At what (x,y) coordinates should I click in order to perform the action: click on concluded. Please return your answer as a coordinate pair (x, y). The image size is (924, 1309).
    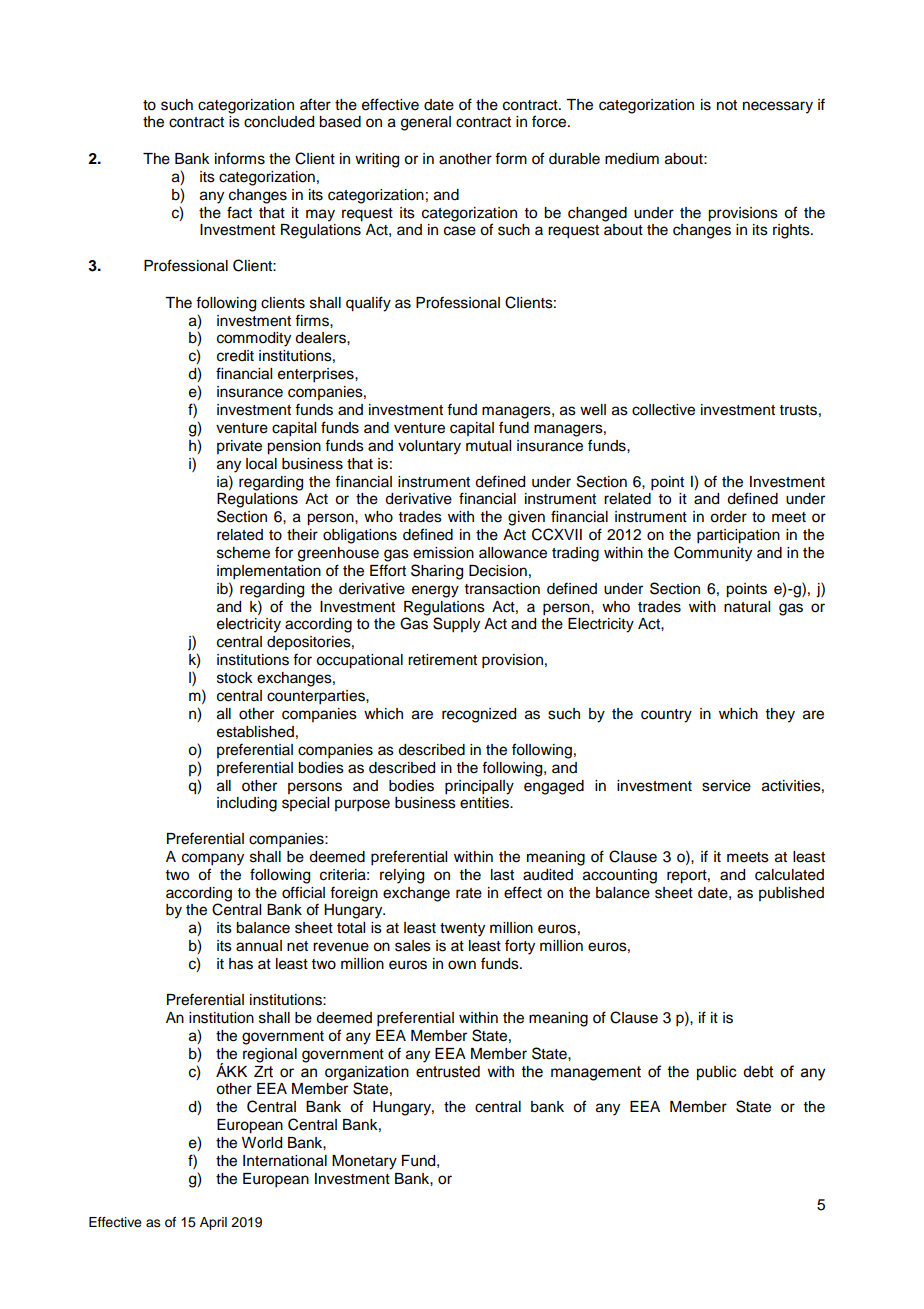
    Looking at the image, I should click on (279, 122).
